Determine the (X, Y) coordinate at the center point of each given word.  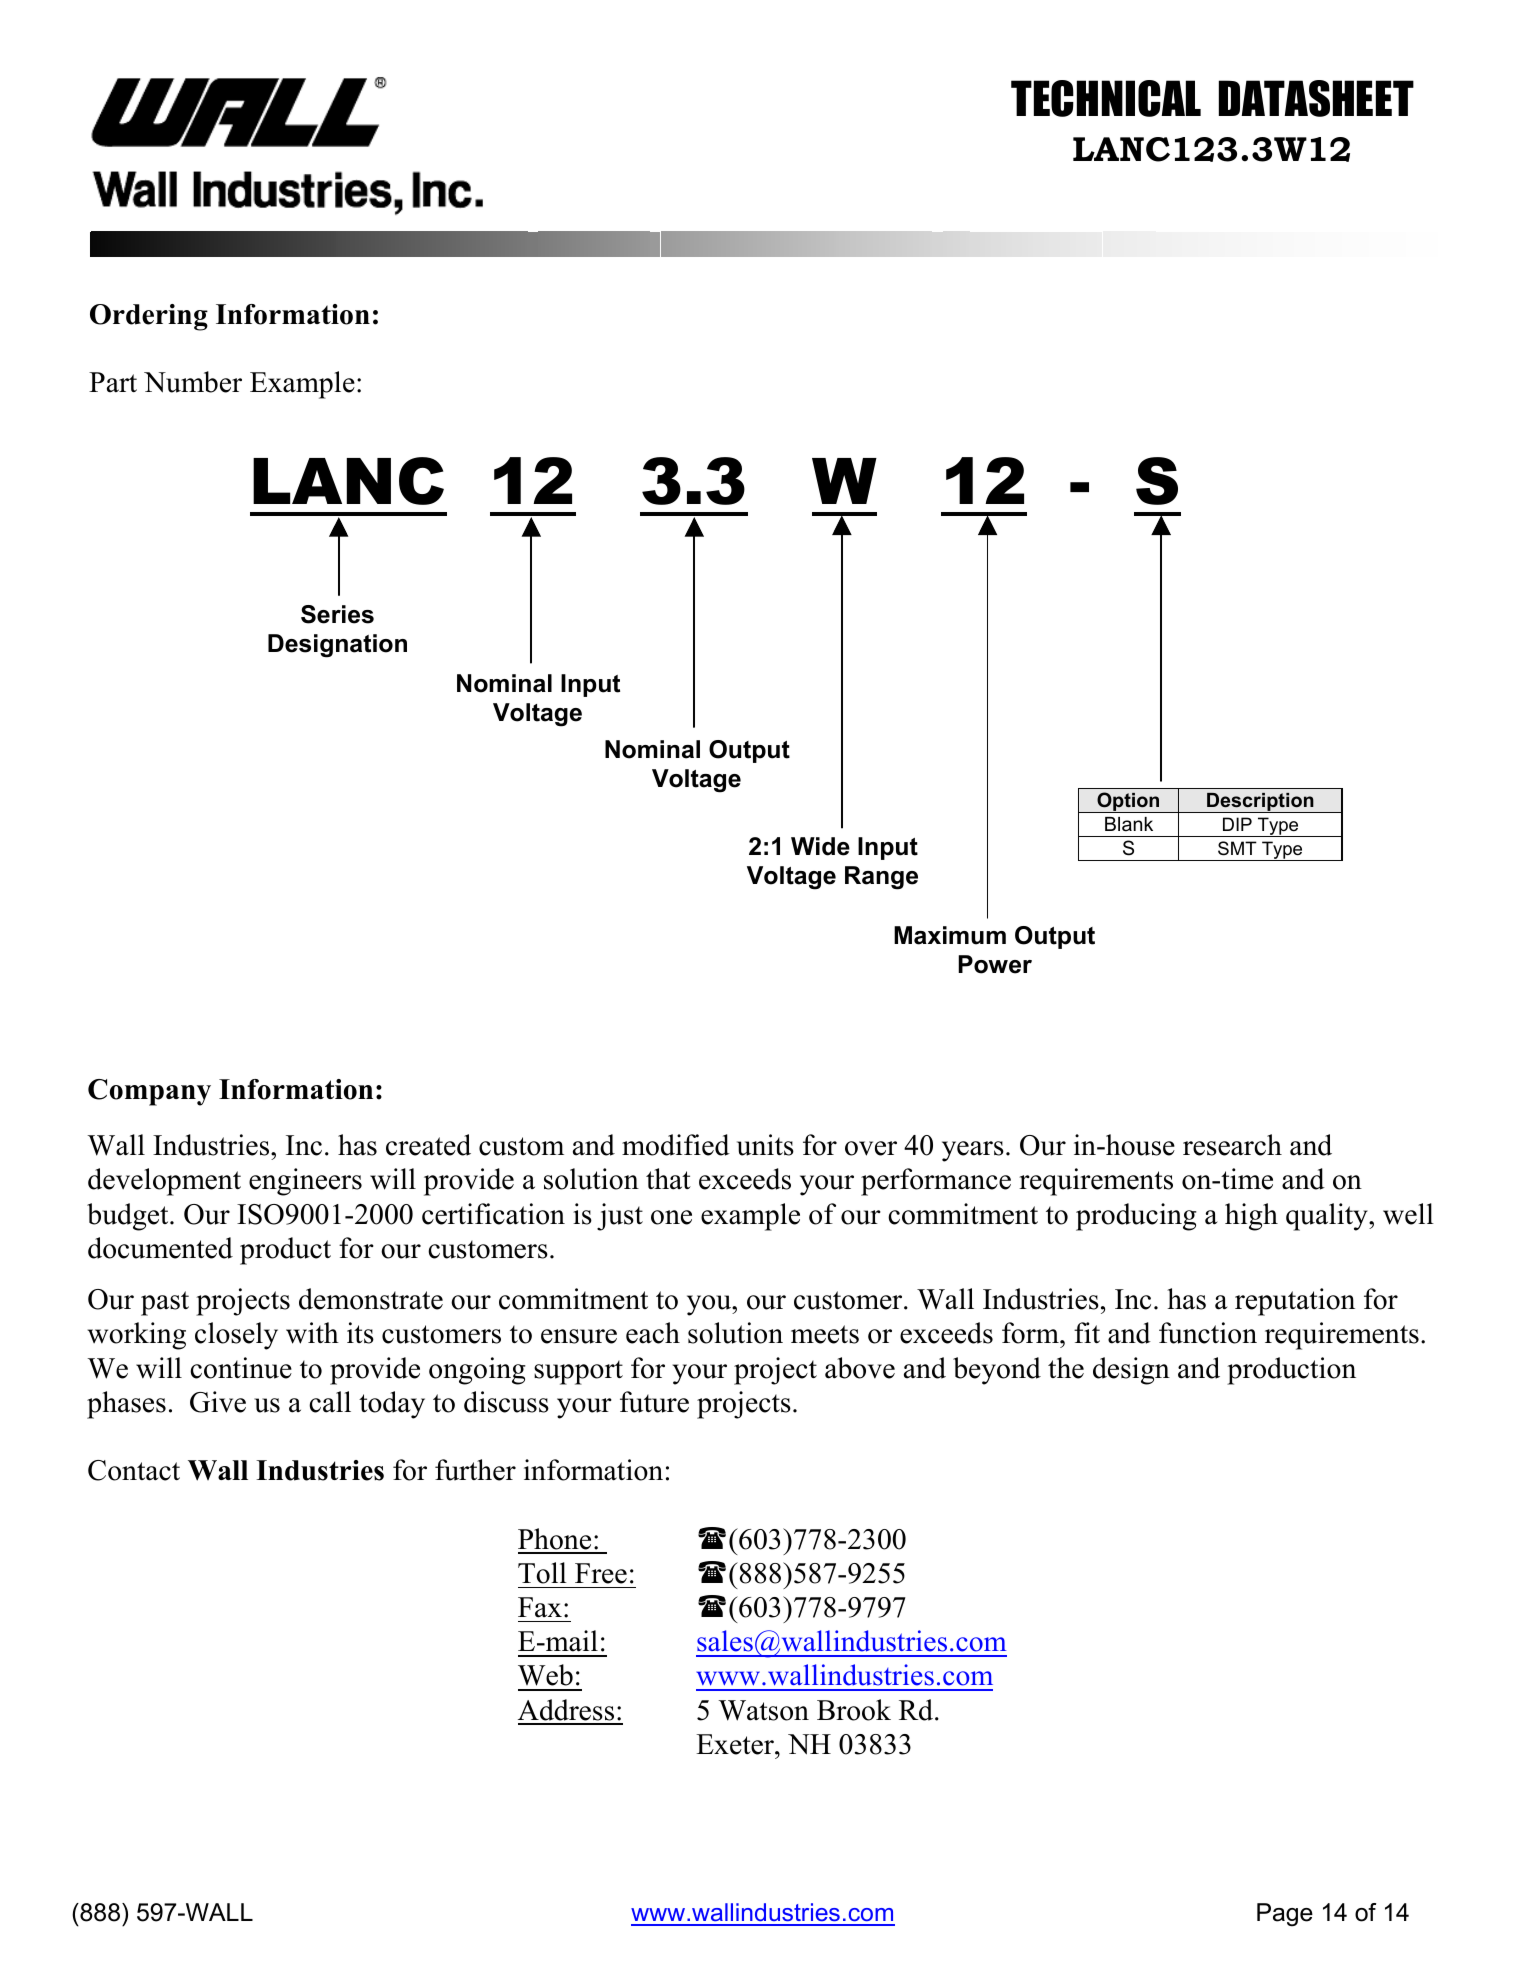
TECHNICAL (1106, 98)
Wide (820, 846)
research (1232, 1145)
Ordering (149, 317)
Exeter (736, 1744)
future (654, 1402)
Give (218, 1402)
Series (337, 614)
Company (149, 1092)
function (1208, 1333)
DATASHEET (1316, 98)
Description (1260, 802)
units (765, 1145)
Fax (540, 1607)
